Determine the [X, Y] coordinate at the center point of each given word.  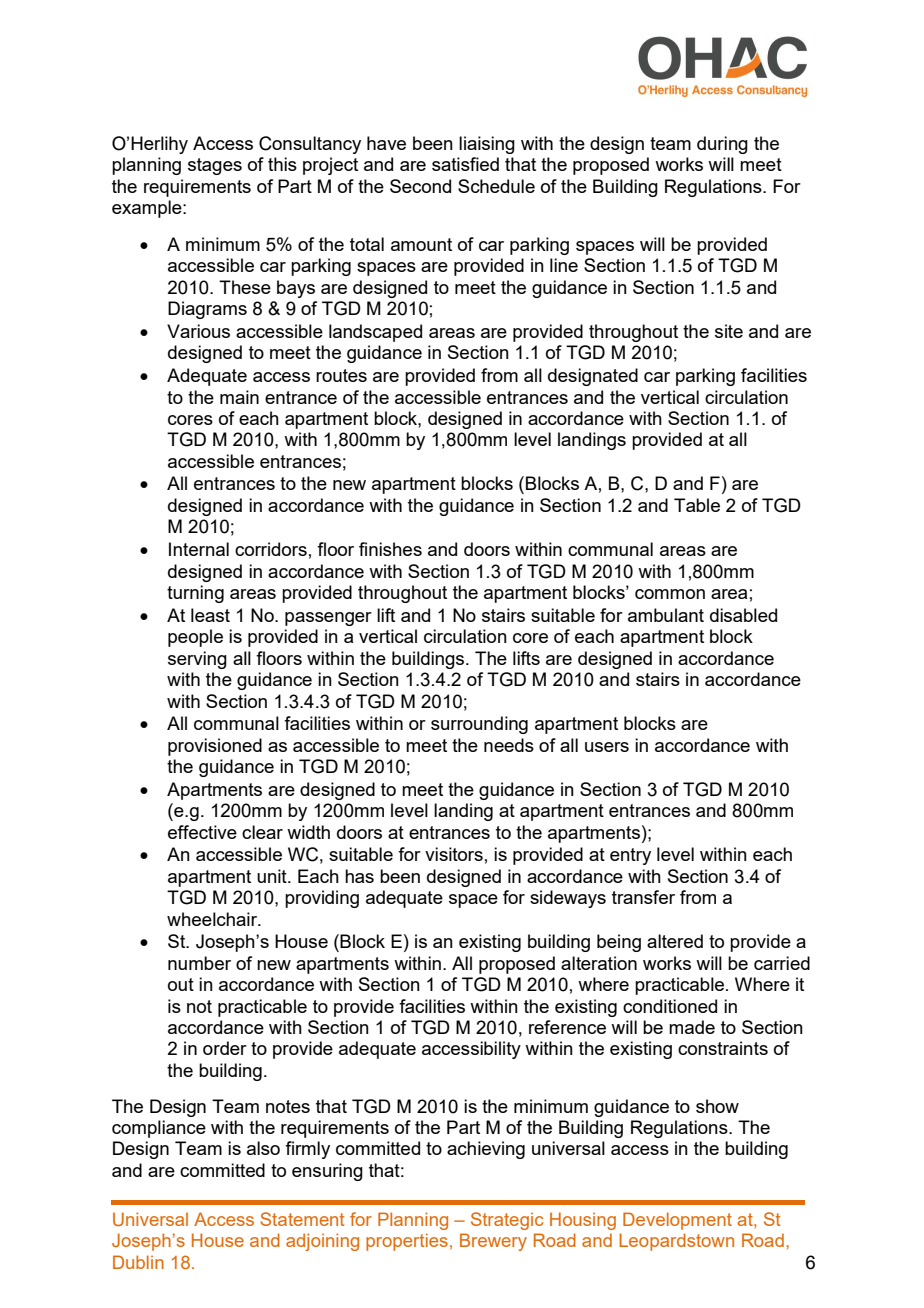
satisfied [465, 164]
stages [215, 166]
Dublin [138, 1262]
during [722, 145]
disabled [743, 615]
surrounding [479, 725]
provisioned [215, 747]
